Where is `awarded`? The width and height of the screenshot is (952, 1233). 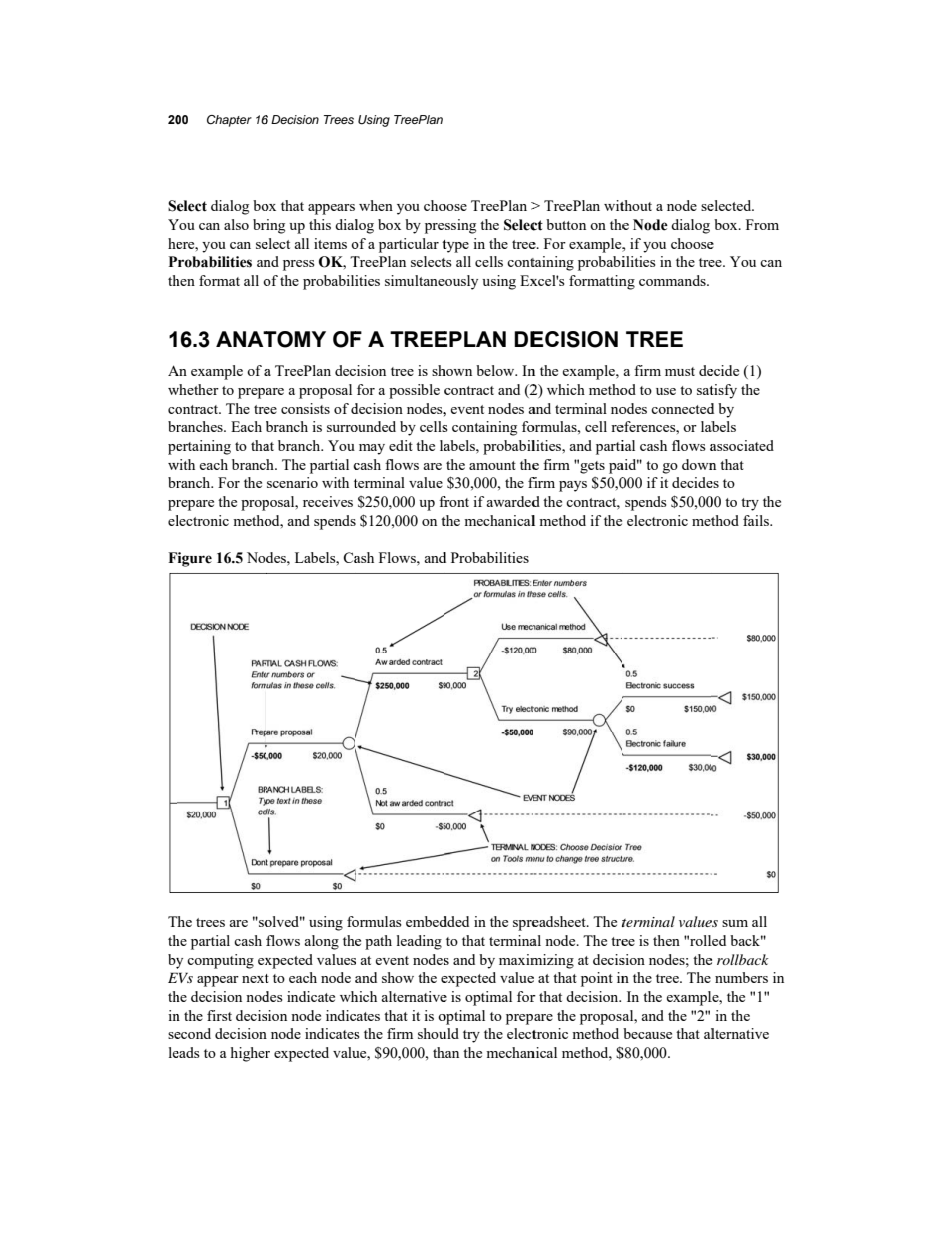 awarded is located at coordinates (513, 501).
